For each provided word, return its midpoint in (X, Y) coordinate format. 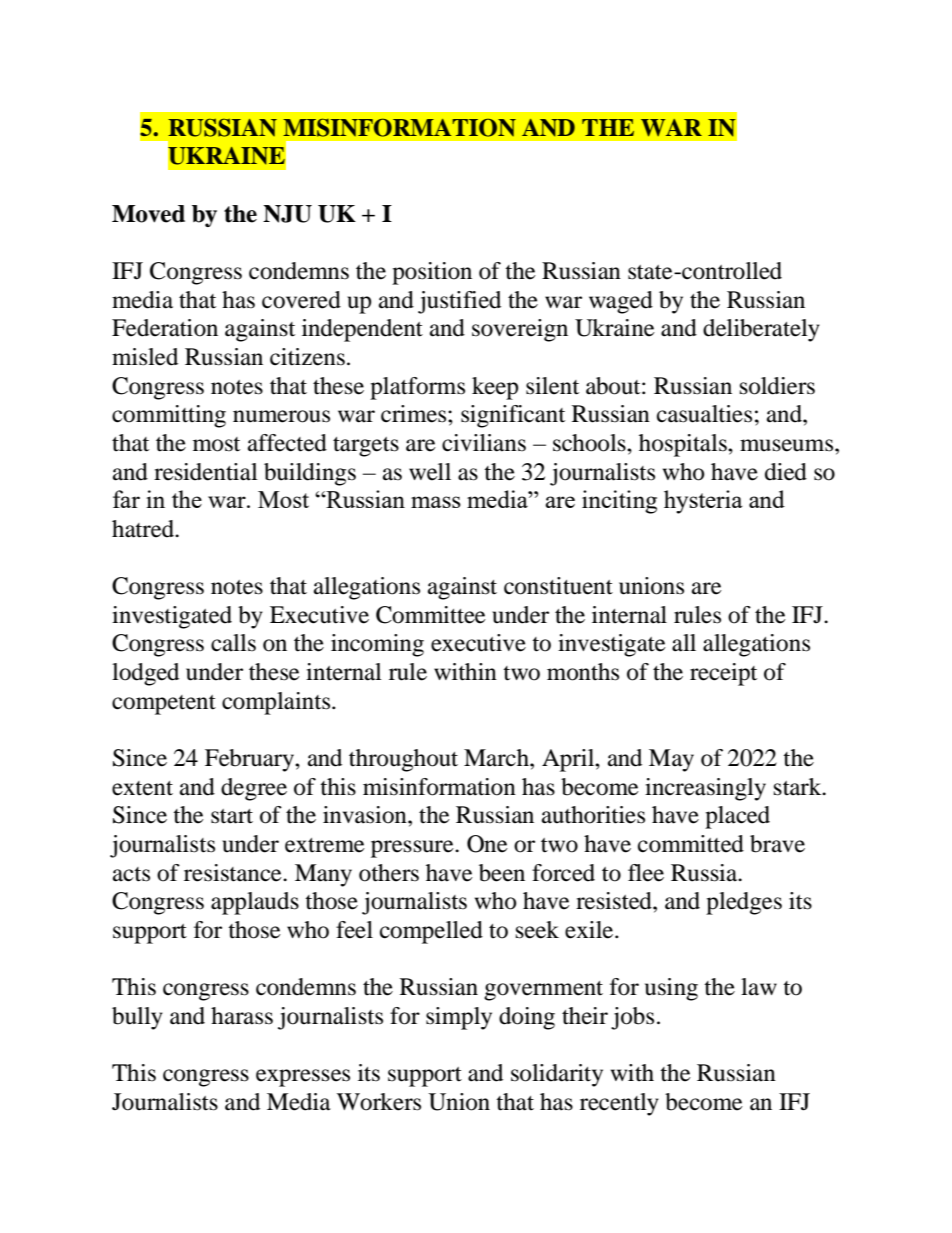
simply (459, 1018)
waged (621, 302)
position (432, 273)
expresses (303, 1078)
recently (619, 1104)
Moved (148, 214)
